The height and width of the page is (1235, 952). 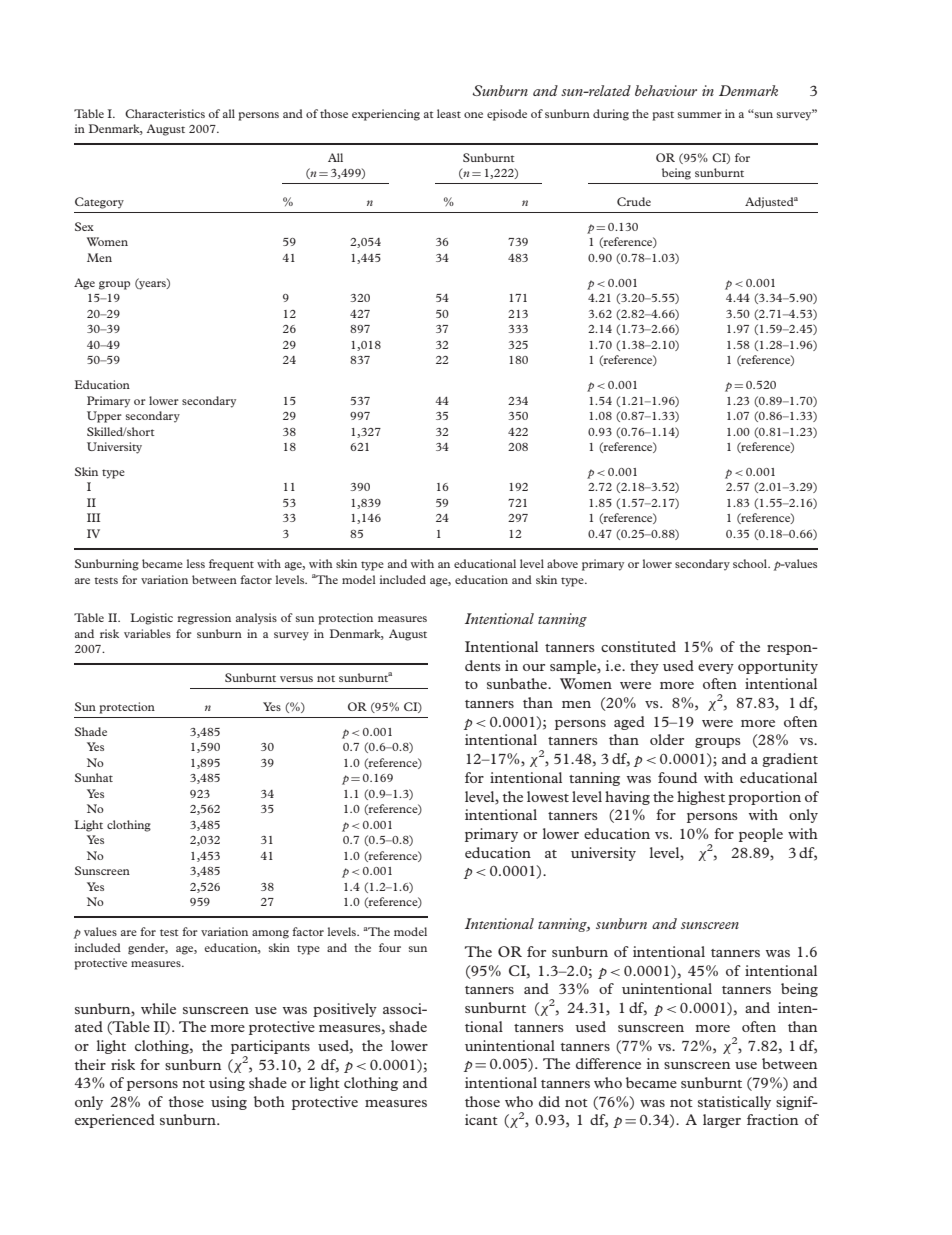 I want to click on Characteristics, so click(x=165, y=113).
